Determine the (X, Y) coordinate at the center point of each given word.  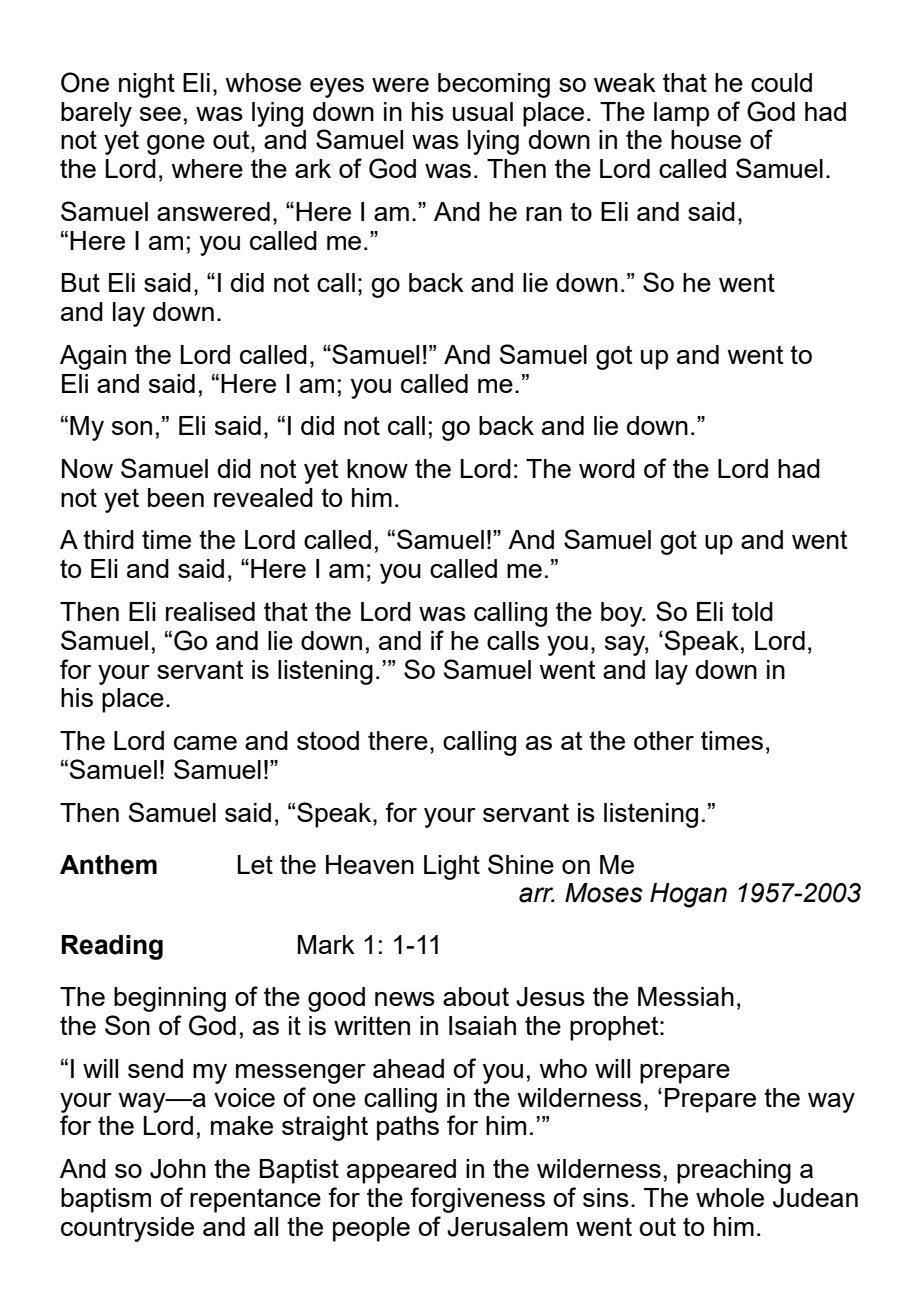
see (160, 114)
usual (483, 111)
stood (328, 740)
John (178, 1169)
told (752, 611)
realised (210, 611)
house (706, 139)
